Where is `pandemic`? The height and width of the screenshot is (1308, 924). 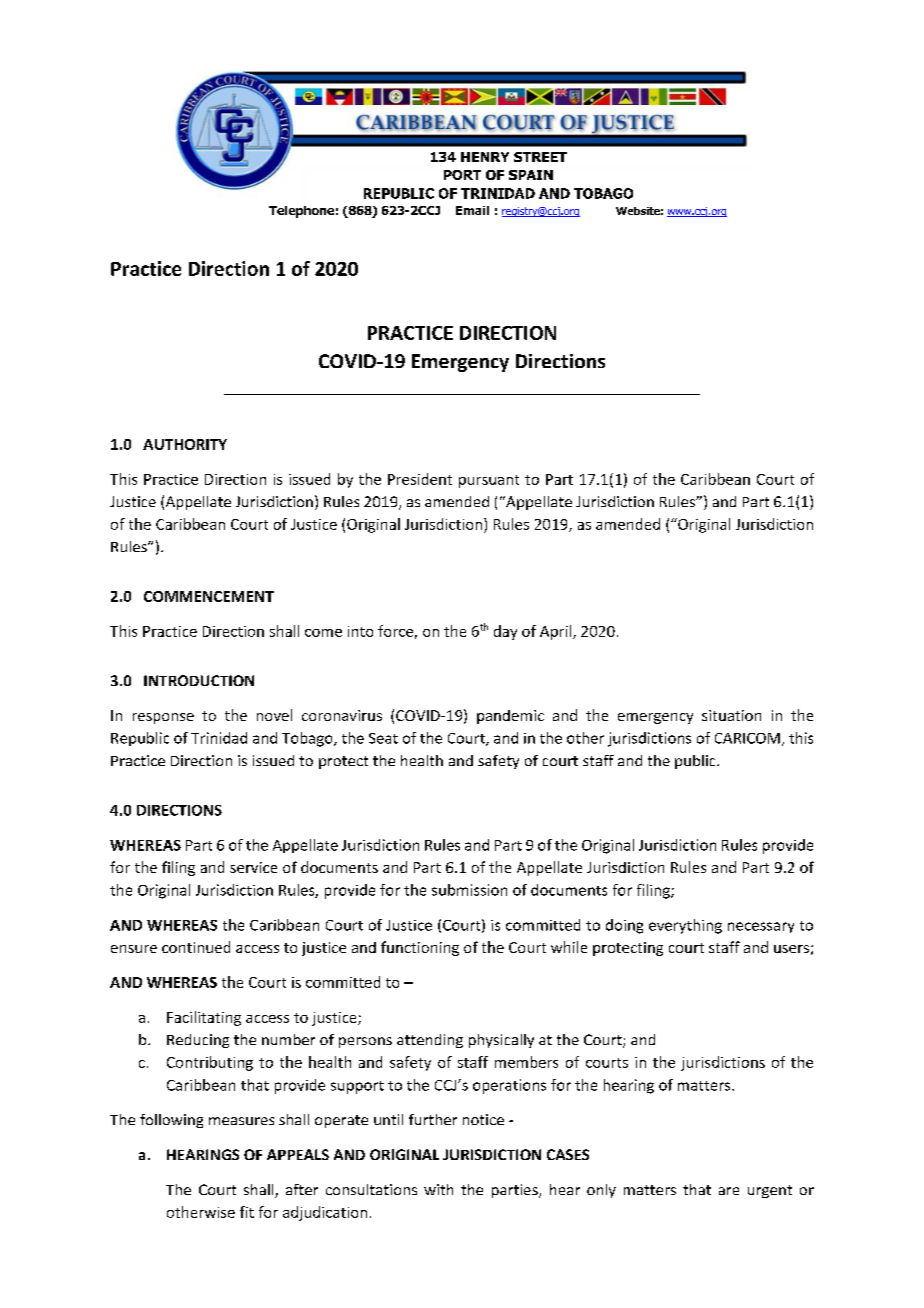
pandemic is located at coordinates (510, 717).
